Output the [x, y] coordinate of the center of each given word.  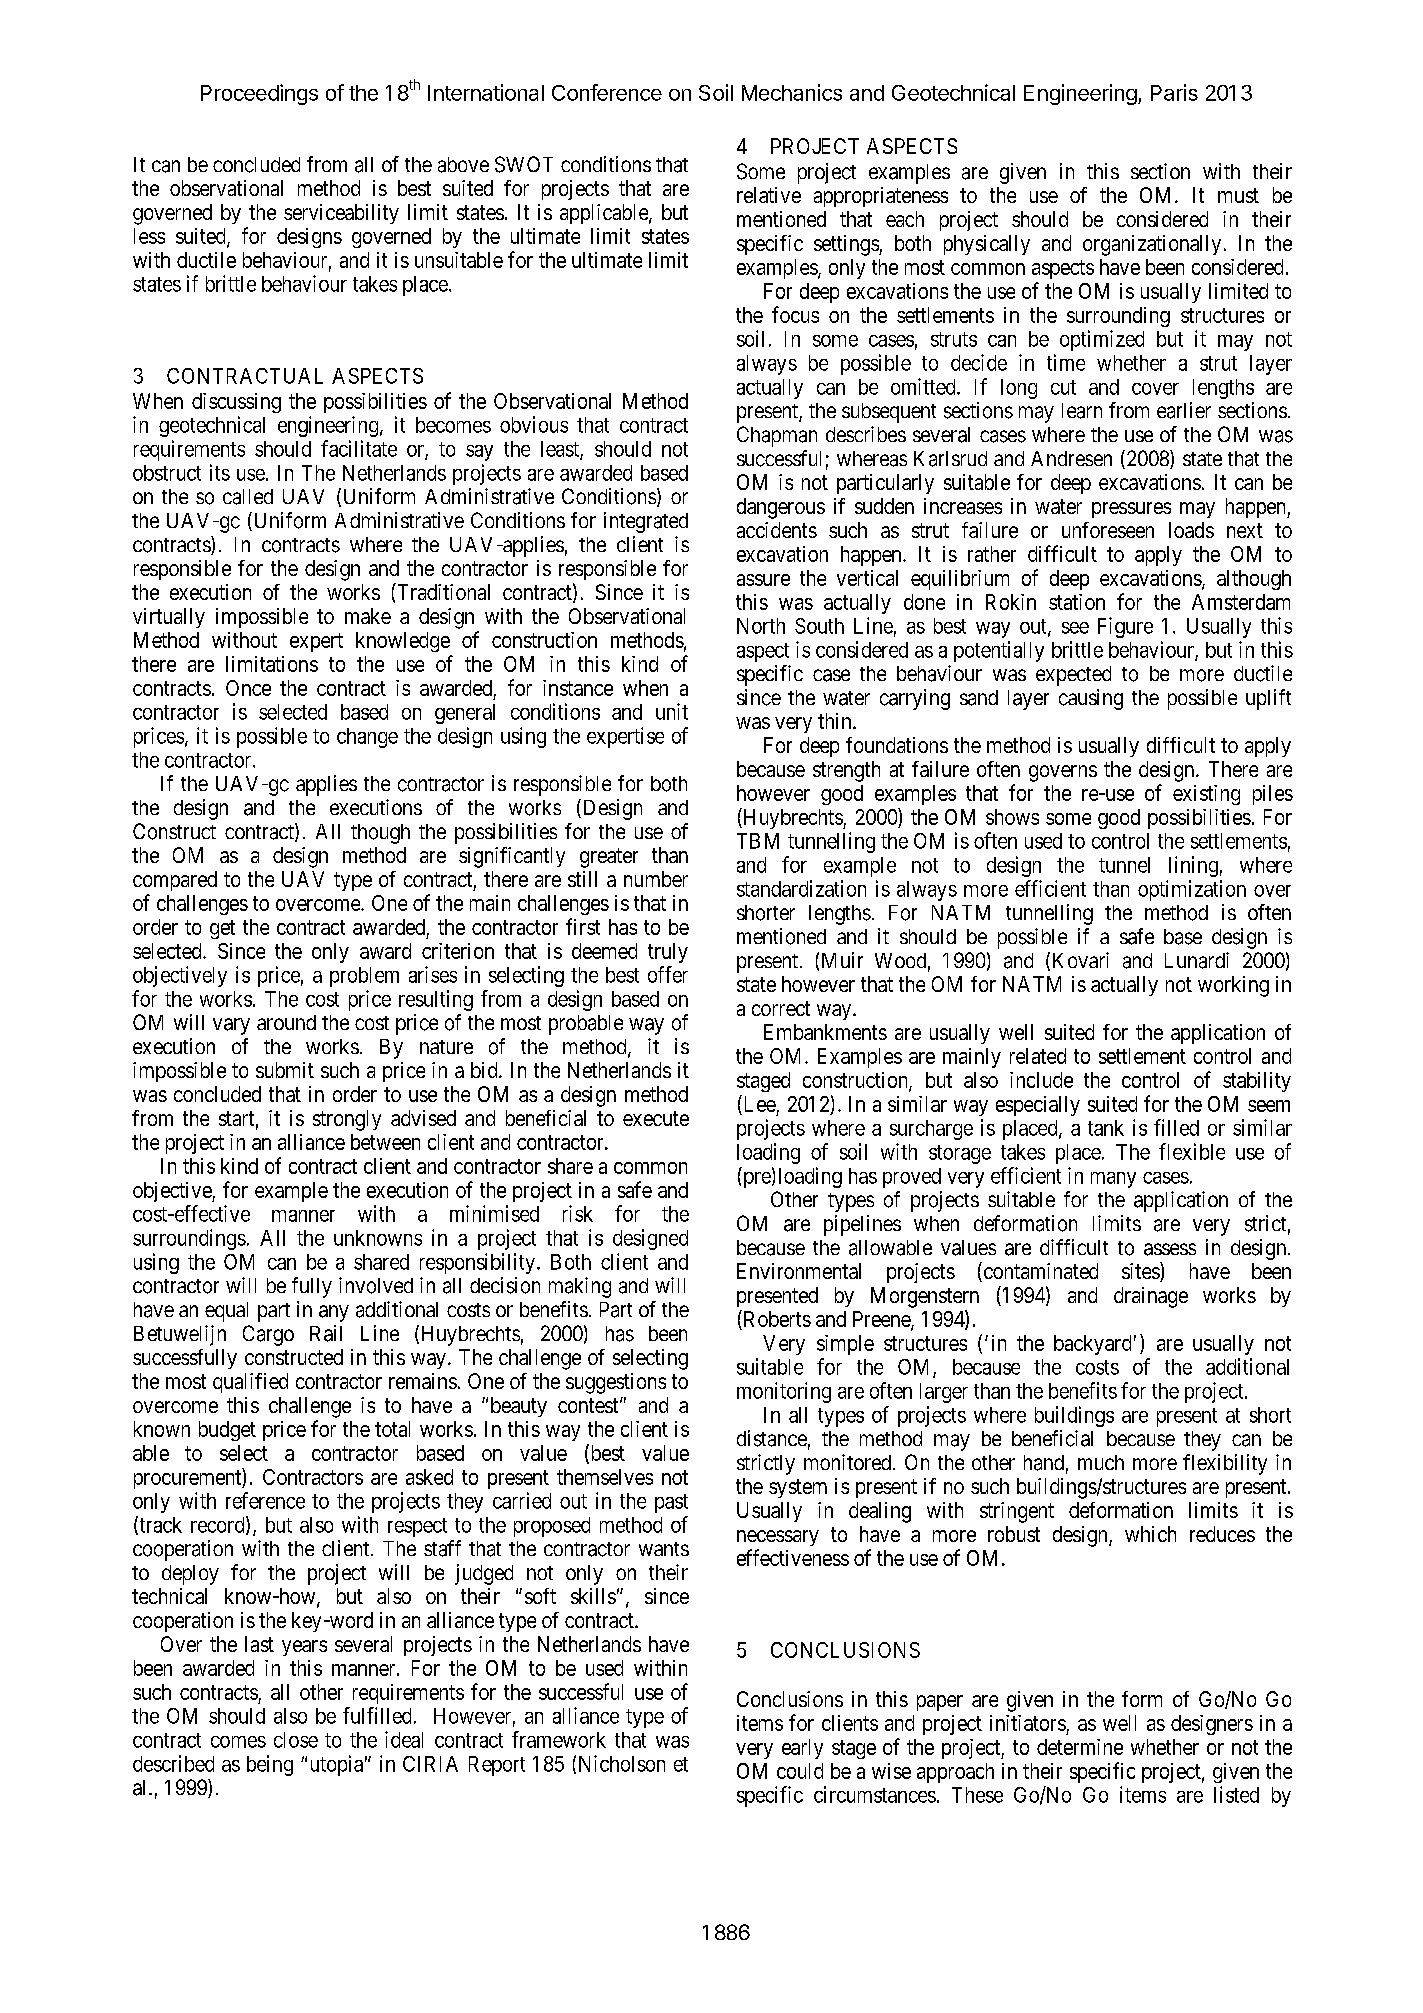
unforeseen [1108, 530]
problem [364, 977]
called [248, 497]
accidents [777, 530]
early [802, 1749]
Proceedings [259, 94]
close [296, 1740]
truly [668, 953]
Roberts [776, 1320]
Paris [1174, 92]
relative [769, 195]
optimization [1192, 890]
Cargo [268, 1335]
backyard [1092, 1345]
